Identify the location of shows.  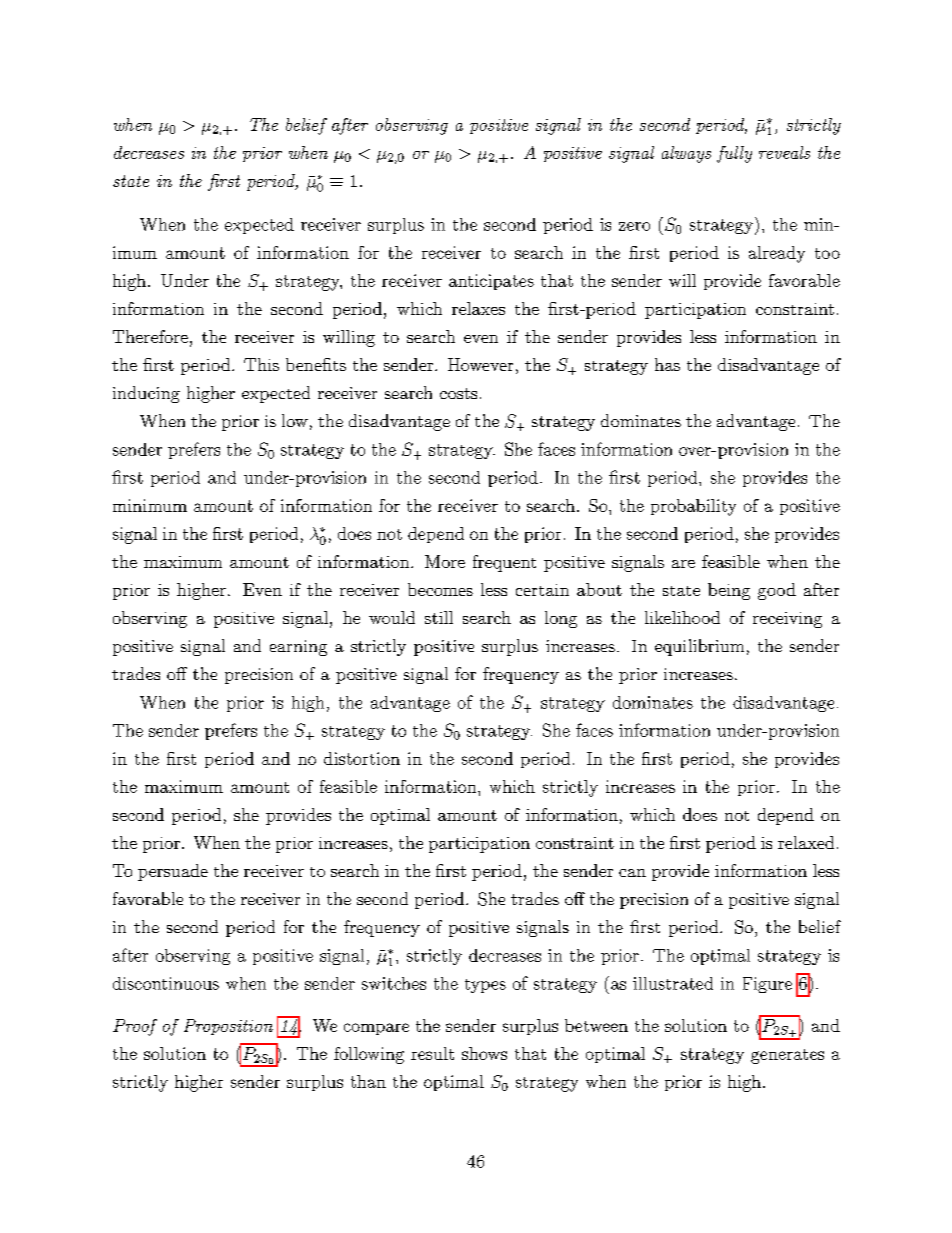
(484, 1053).
